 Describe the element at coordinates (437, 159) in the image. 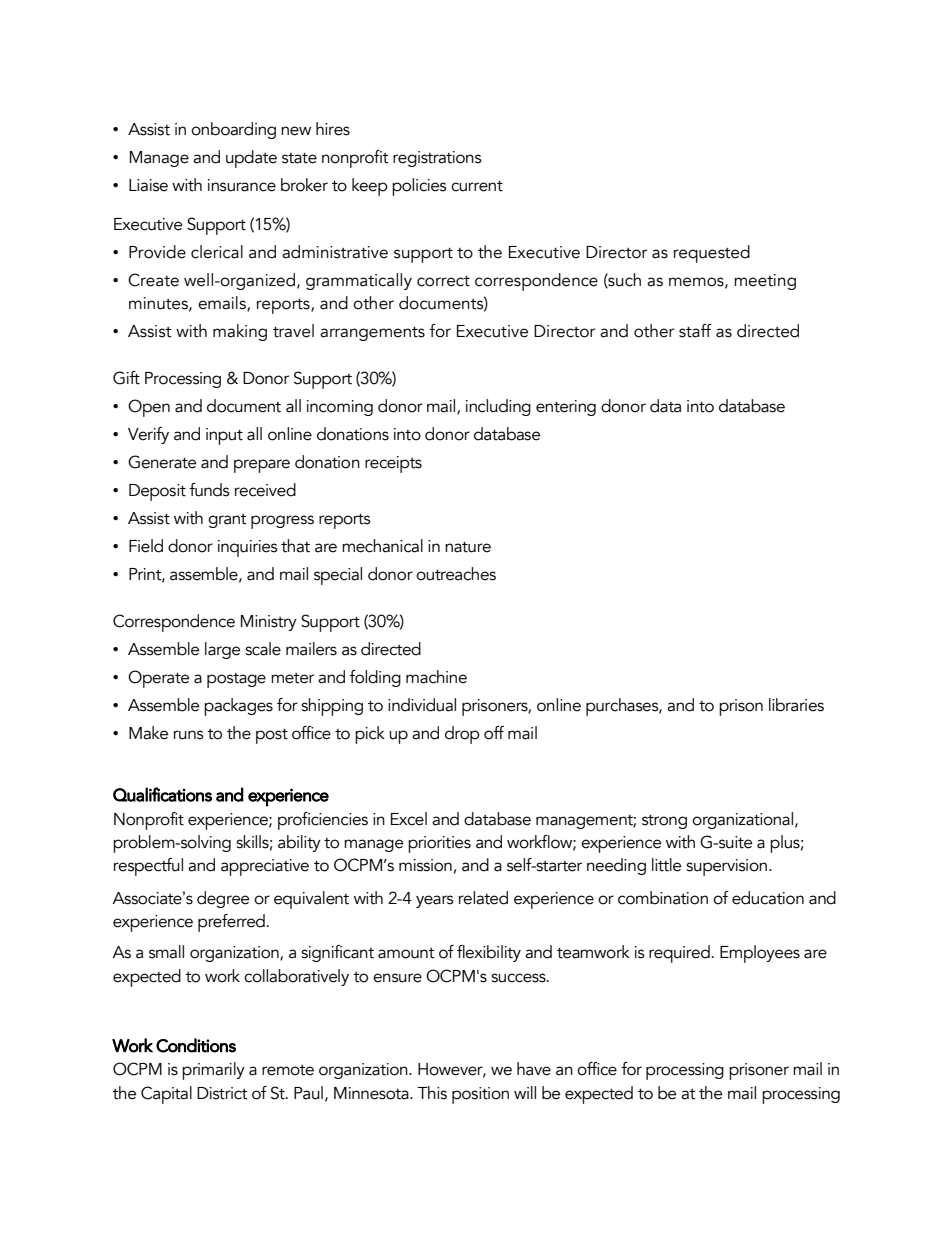

I see `registrations` at that location.
